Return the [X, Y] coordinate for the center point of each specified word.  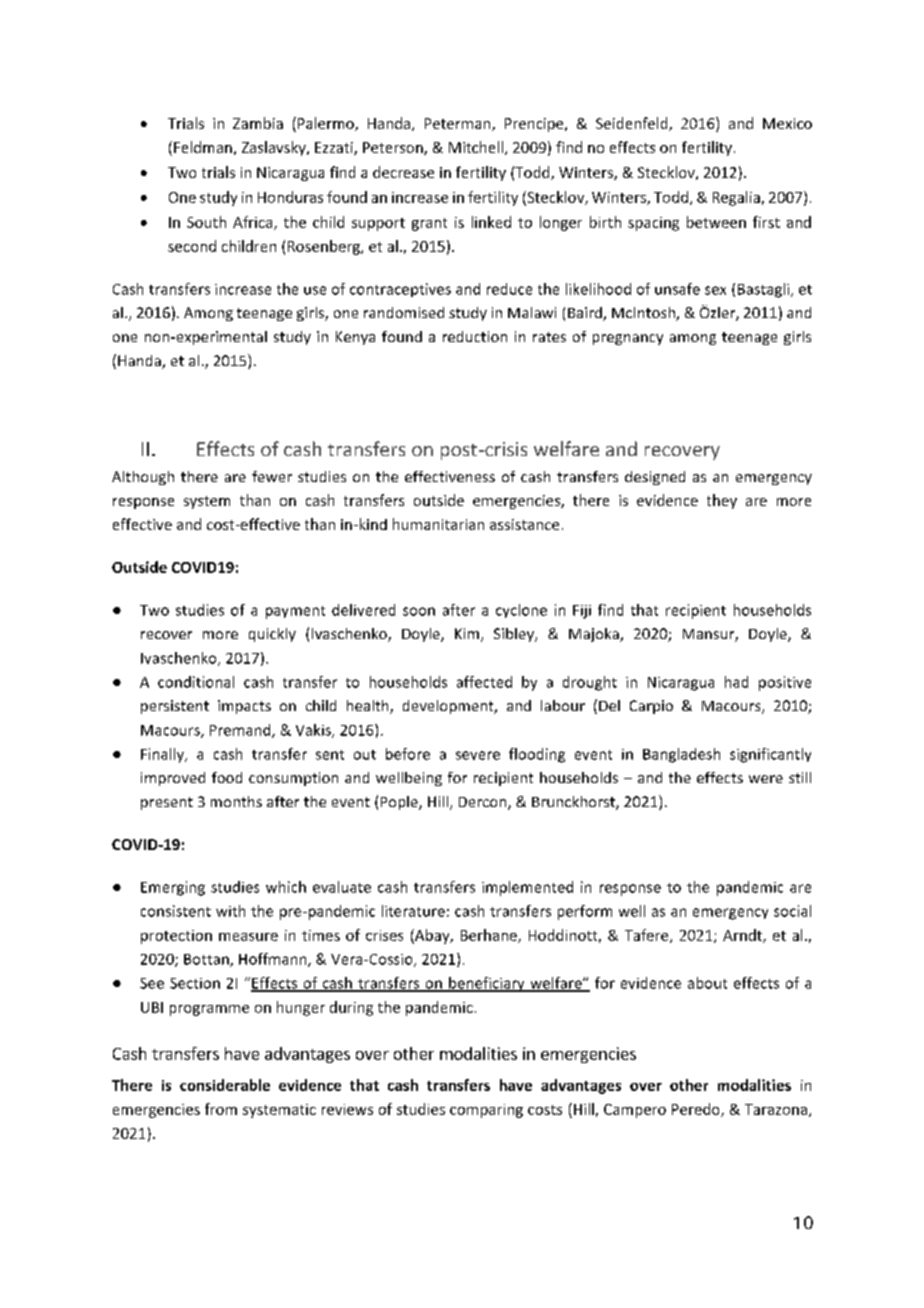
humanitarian [438, 524]
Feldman [203, 147]
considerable [225, 1085]
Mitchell [476, 147]
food [227, 777]
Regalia [736, 198]
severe [478, 755]
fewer [272, 476]
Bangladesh [681, 755]
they [722, 501]
